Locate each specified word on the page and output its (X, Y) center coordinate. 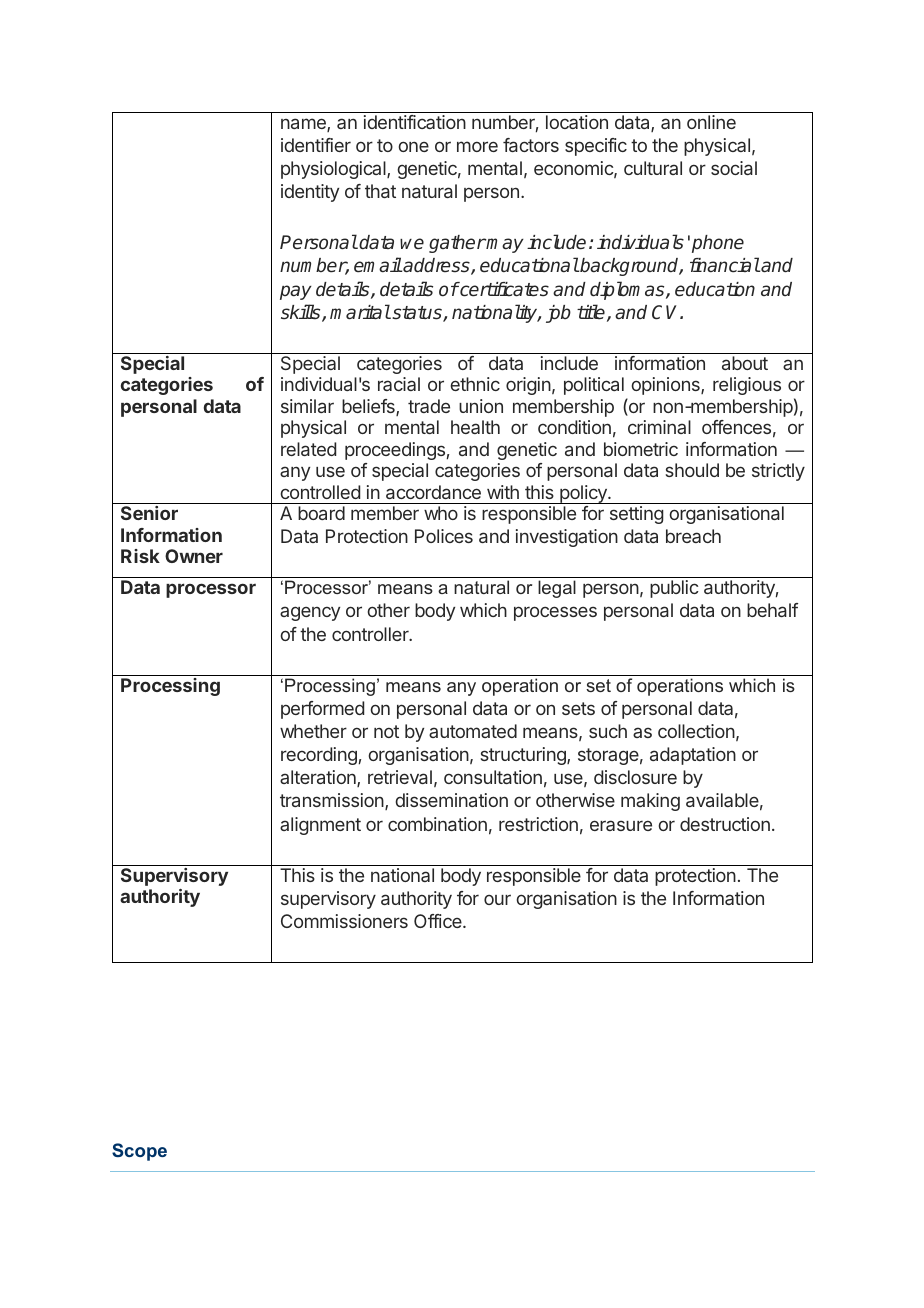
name (304, 125)
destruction (725, 824)
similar (307, 406)
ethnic (475, 384)
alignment (320, 826)
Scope (139, 1152)
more (477, 146)
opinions (666, 386)
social (734, 168)
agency (310, 613)
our (497, 899)
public (674, 589)
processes (555, 613)
